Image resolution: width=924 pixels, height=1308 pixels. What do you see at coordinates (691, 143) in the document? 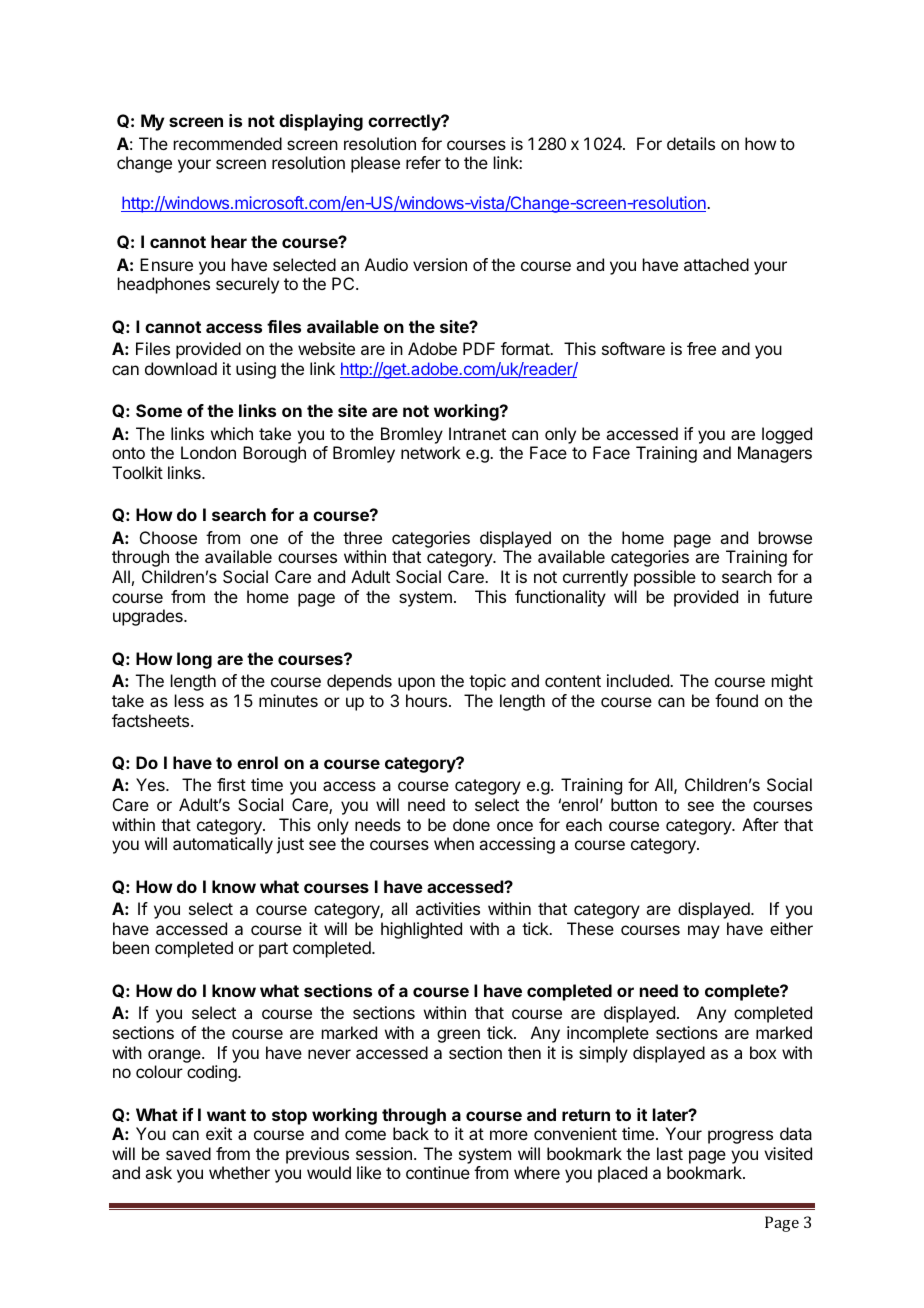
I see `details` at bounding box center [691, 143].
